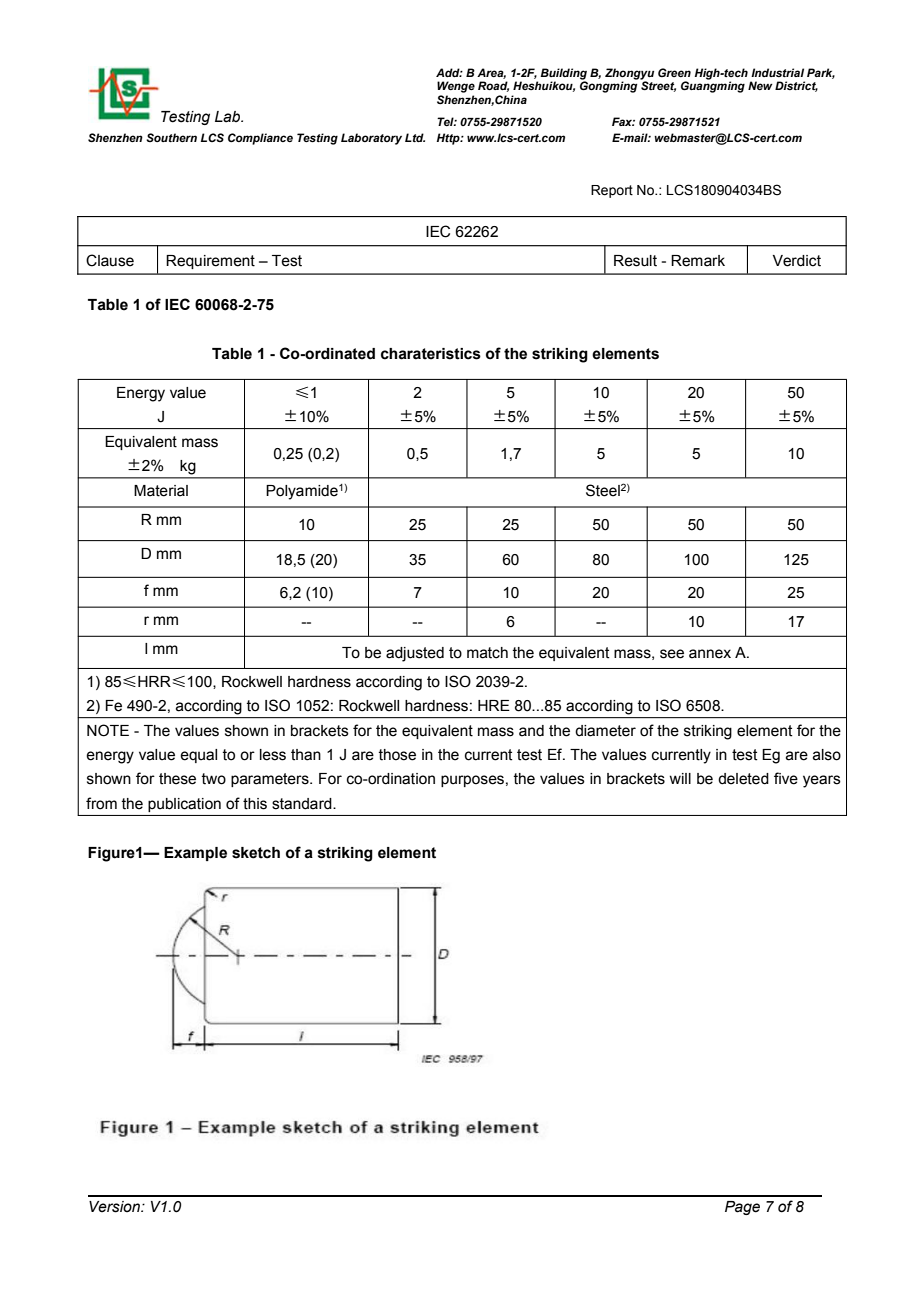  What do you see at coordinates (710, 654) in the image?
I see `annex` at bounding box center [710, 654].
